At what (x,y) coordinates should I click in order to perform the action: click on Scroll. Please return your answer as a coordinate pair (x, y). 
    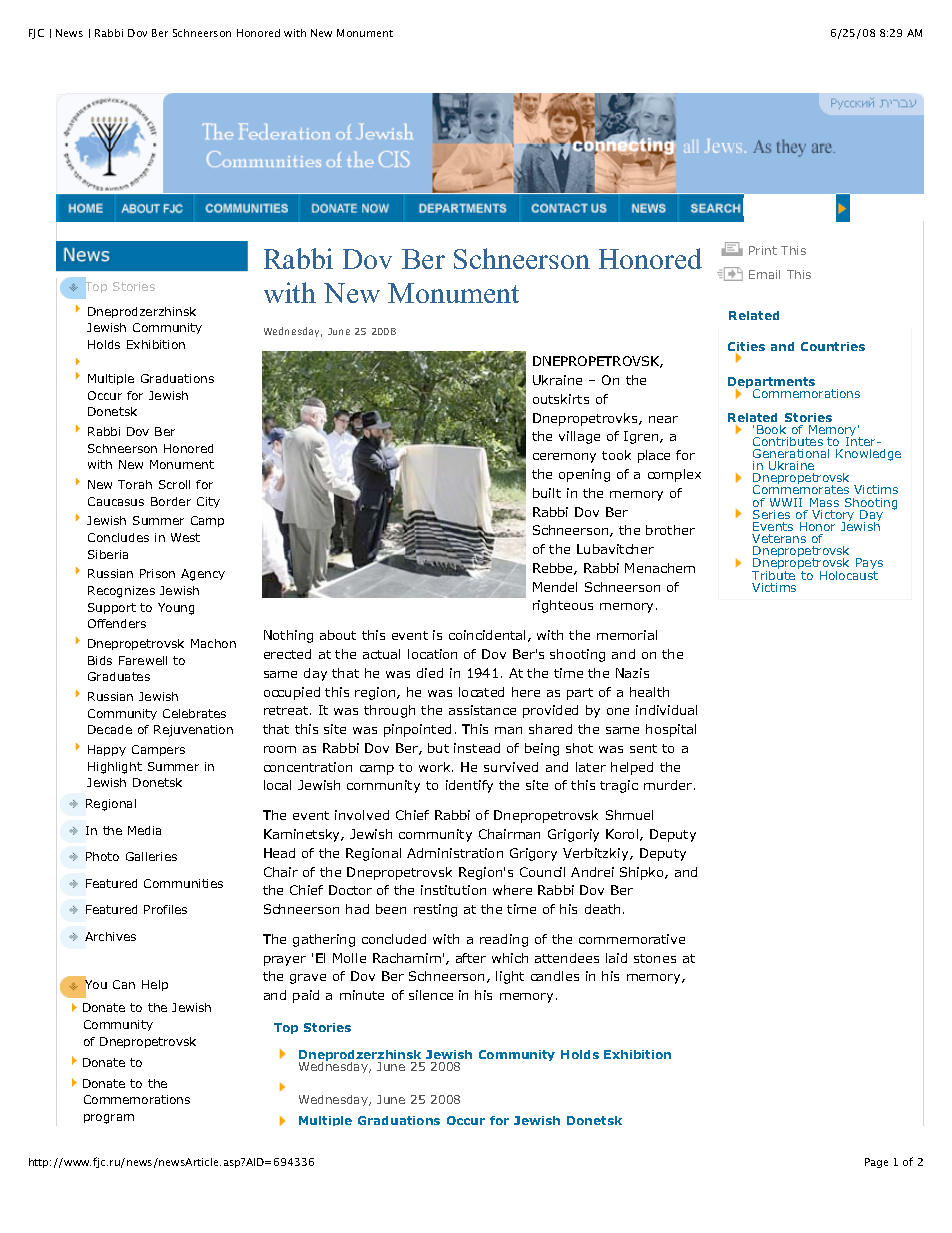
    Looking at the image, I should click on (174, 484).
